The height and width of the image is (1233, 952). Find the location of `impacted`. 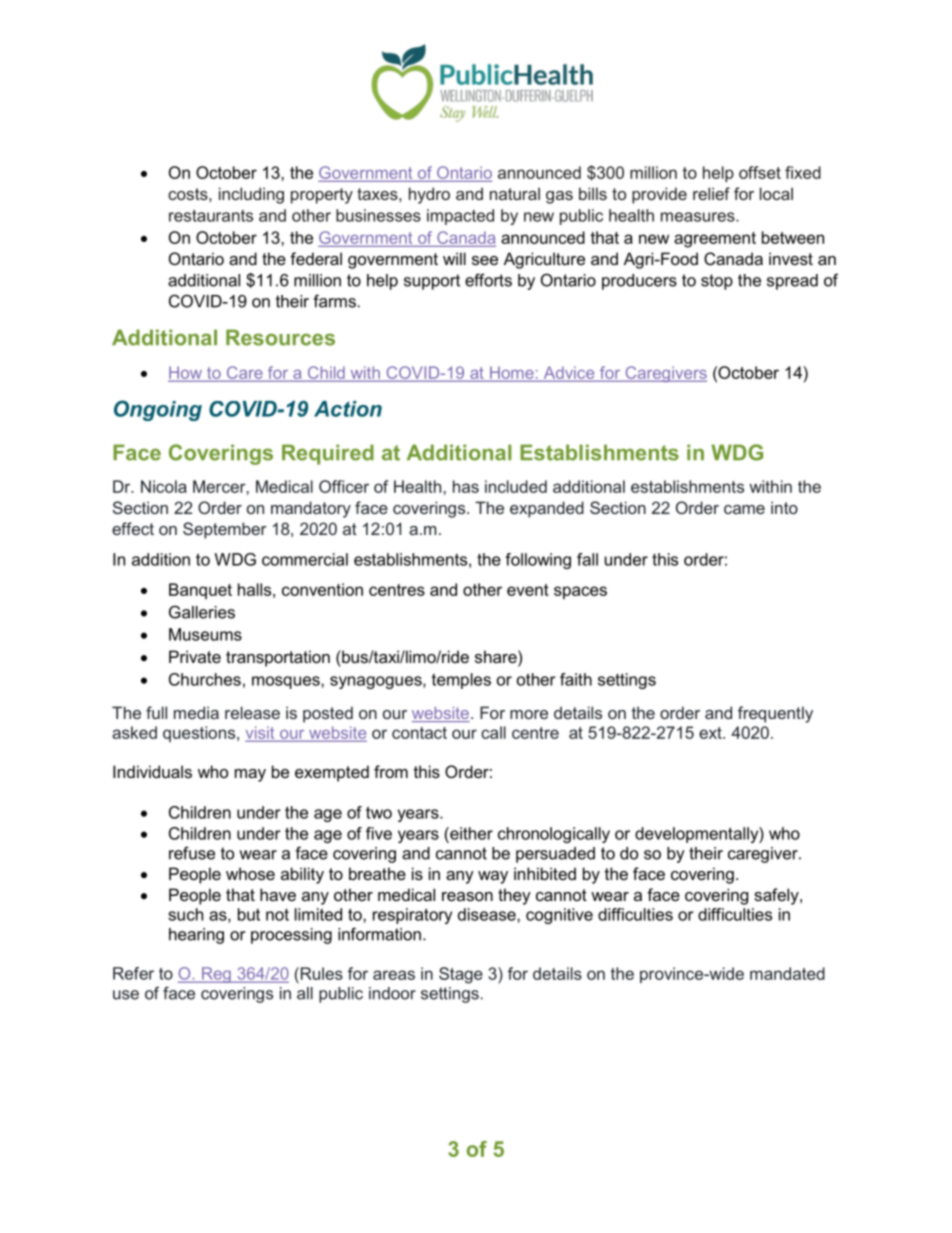

impacted is located at coordinates (460, 217).
